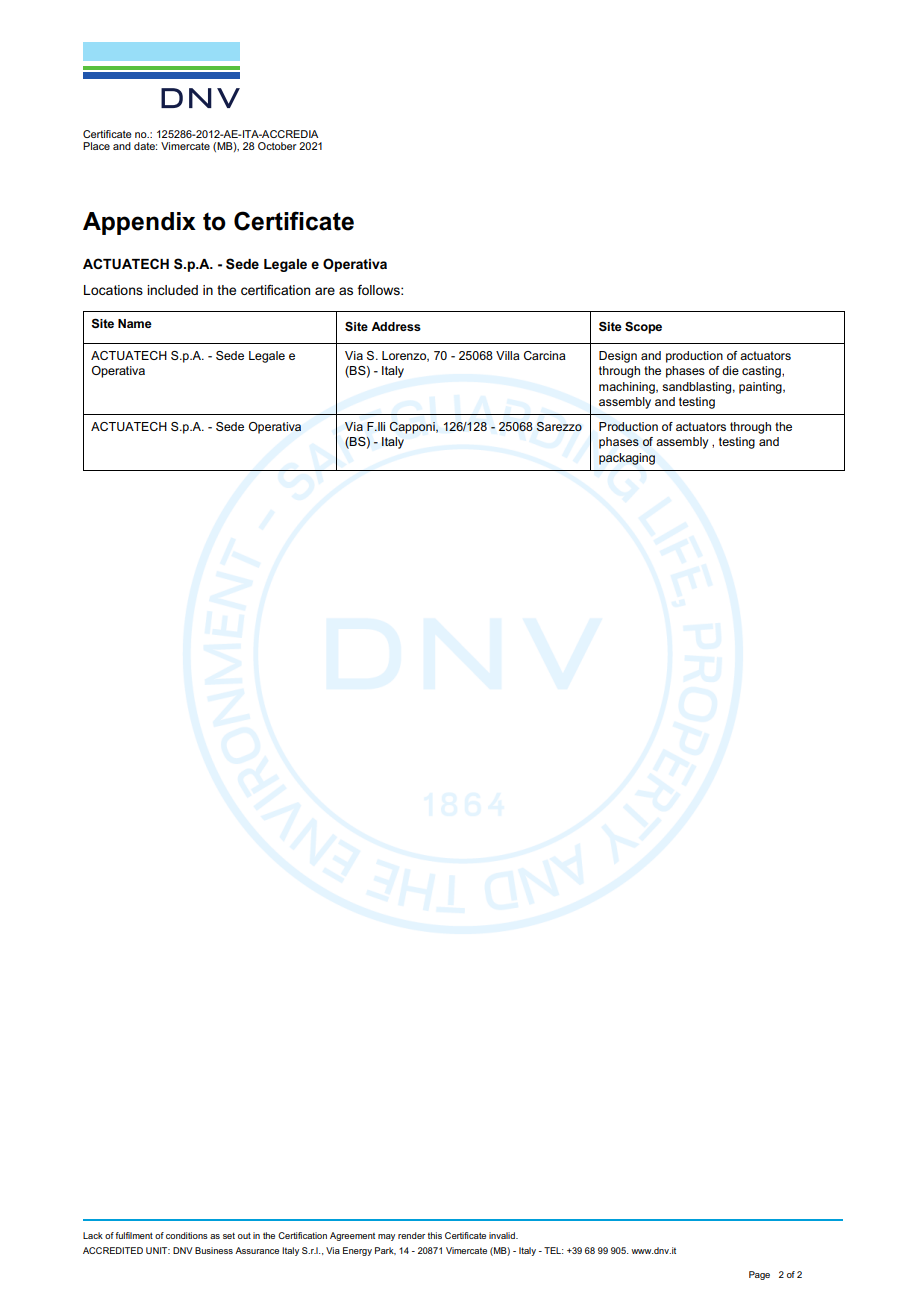  Describe the element at coordinates (277, 146) in the screenshot. I see `October` at that location.
